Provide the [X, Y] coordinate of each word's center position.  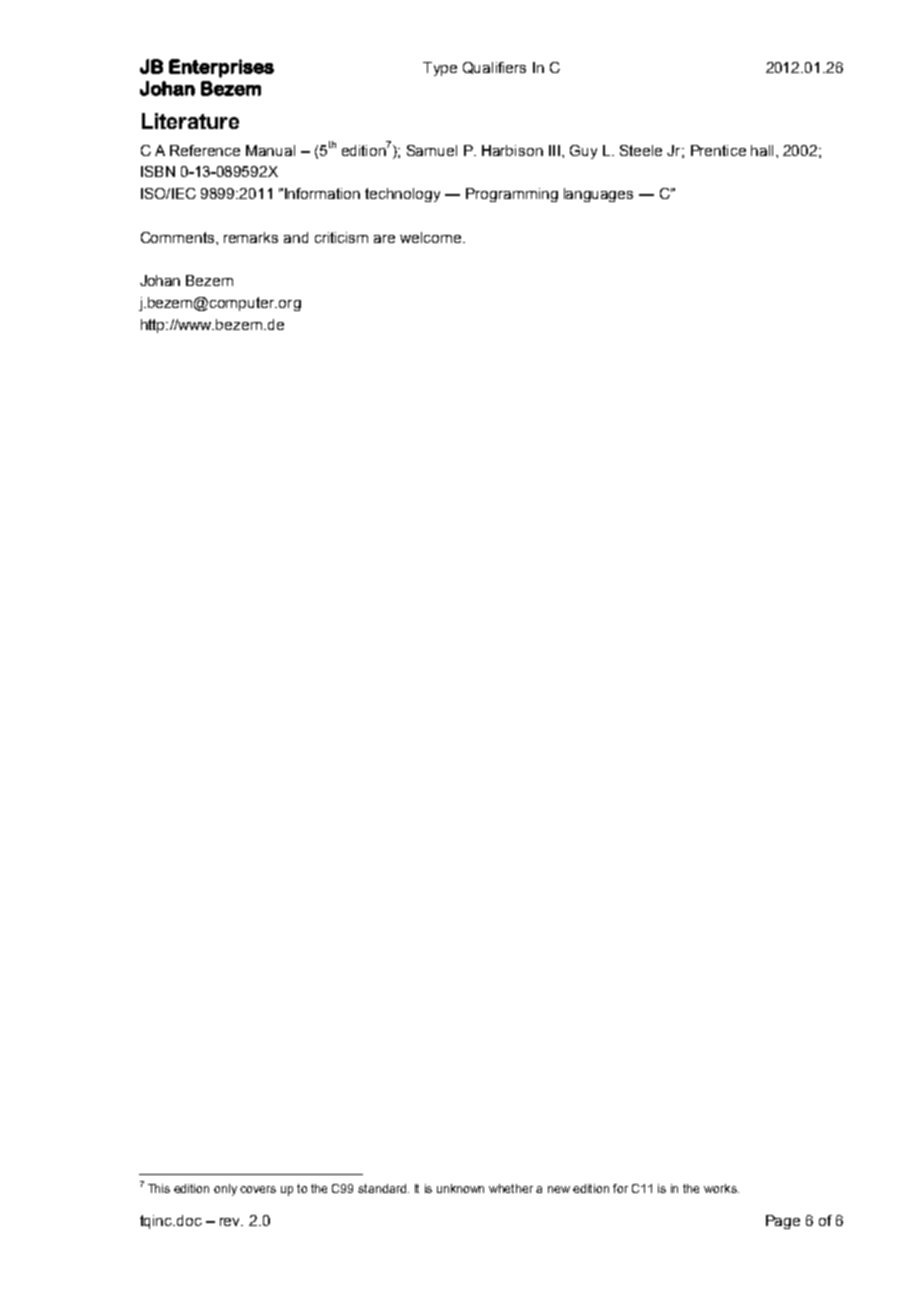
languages [598, 195]
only [225, 1190]
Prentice [718, 150]
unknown [460, 1188]
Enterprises [221, 68]
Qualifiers [494, 68]
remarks [251, 237]
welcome [432, 237]
